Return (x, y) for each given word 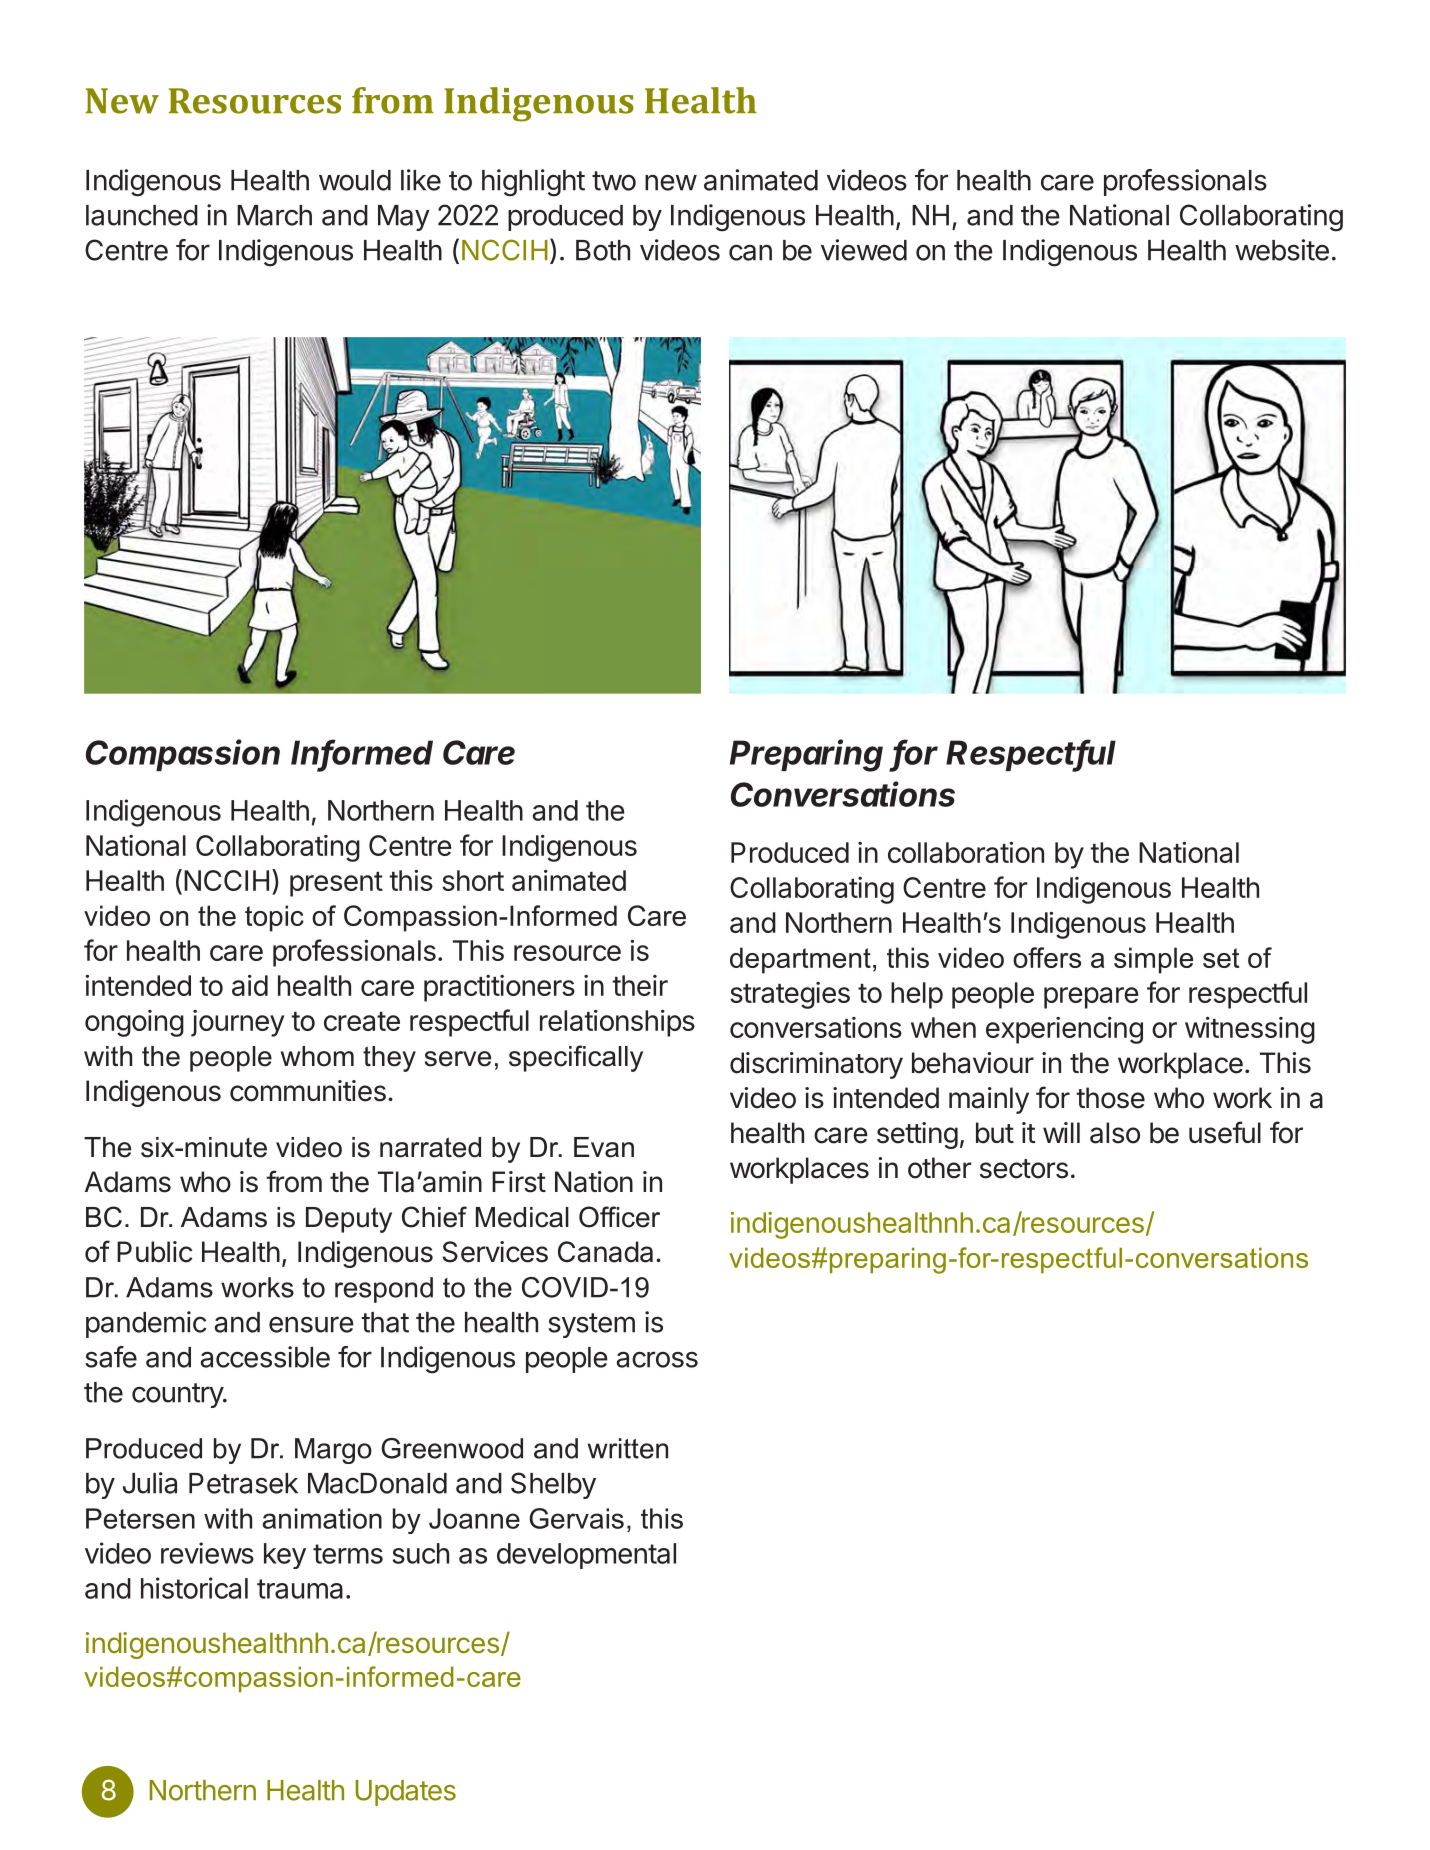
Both (603, 250)
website (1282, 250)
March (274, 215)
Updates (406, 1793)
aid (250, 985)
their (640, 985)
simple (1153, 960)
